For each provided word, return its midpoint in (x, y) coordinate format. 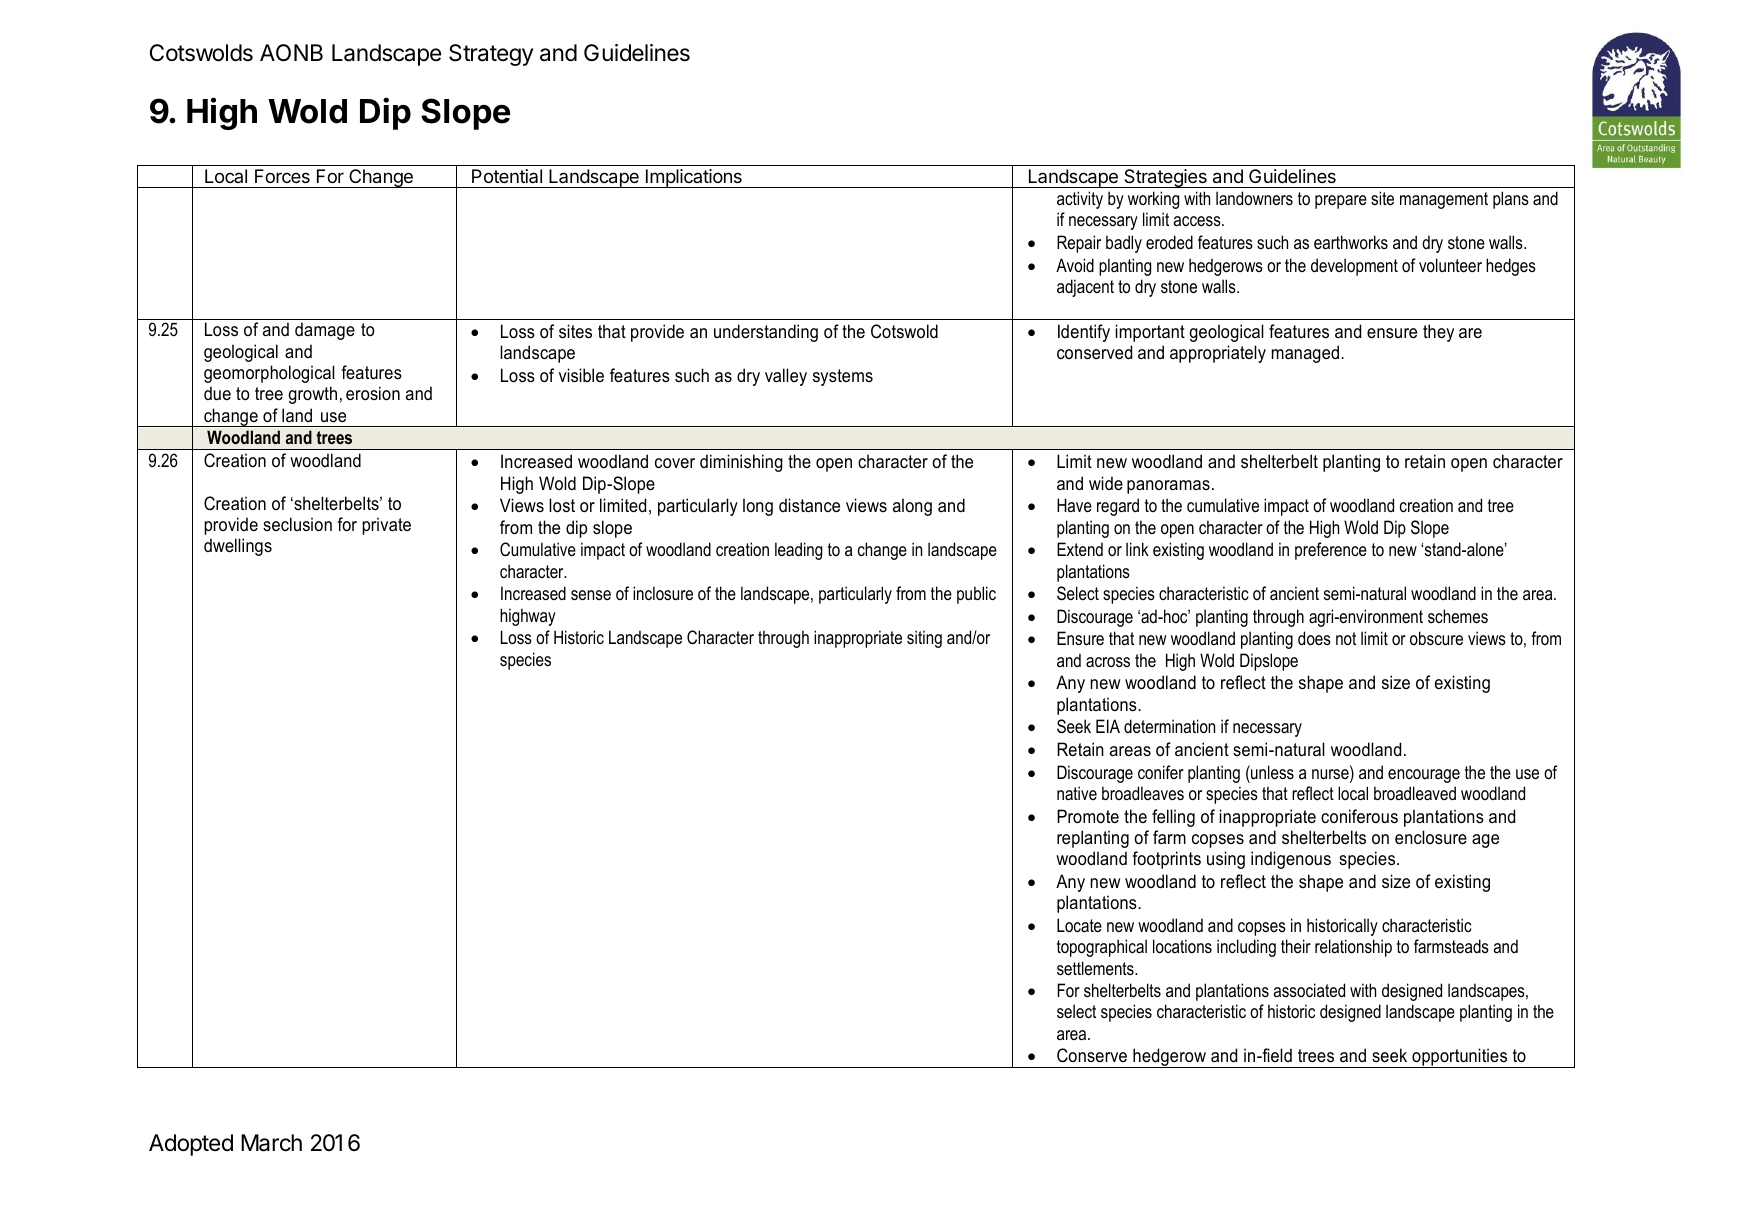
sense (591, 595)
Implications (694, 178)
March (271, 1143)
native (1077, 793)
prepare (1341, 202)
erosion (373, 393)
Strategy (491, 55)
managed (1305, 354)
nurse (1331, 774)
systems (843, 377)
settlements (1096, 968)
